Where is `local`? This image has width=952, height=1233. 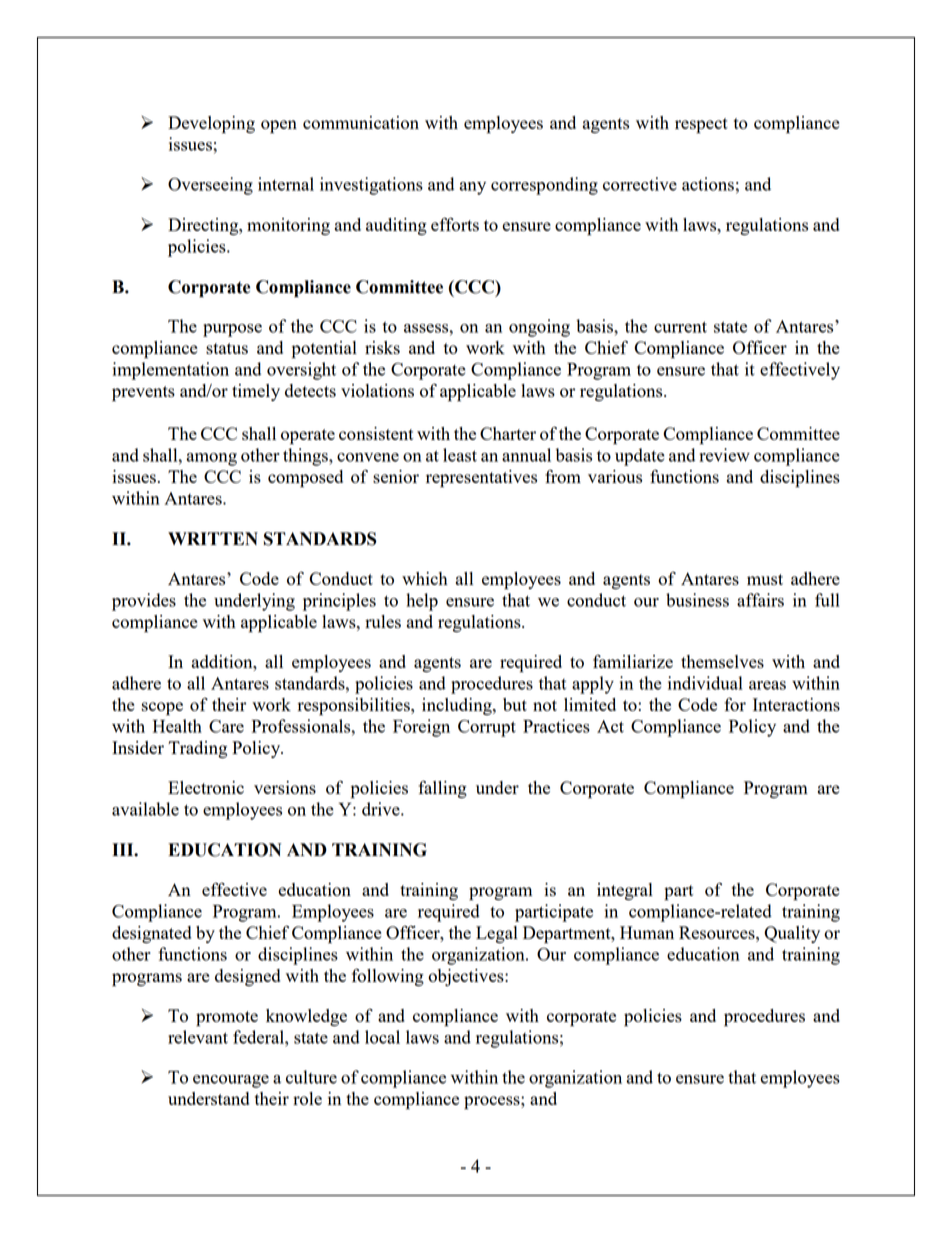 local is located at coordinates (382, 1037).
